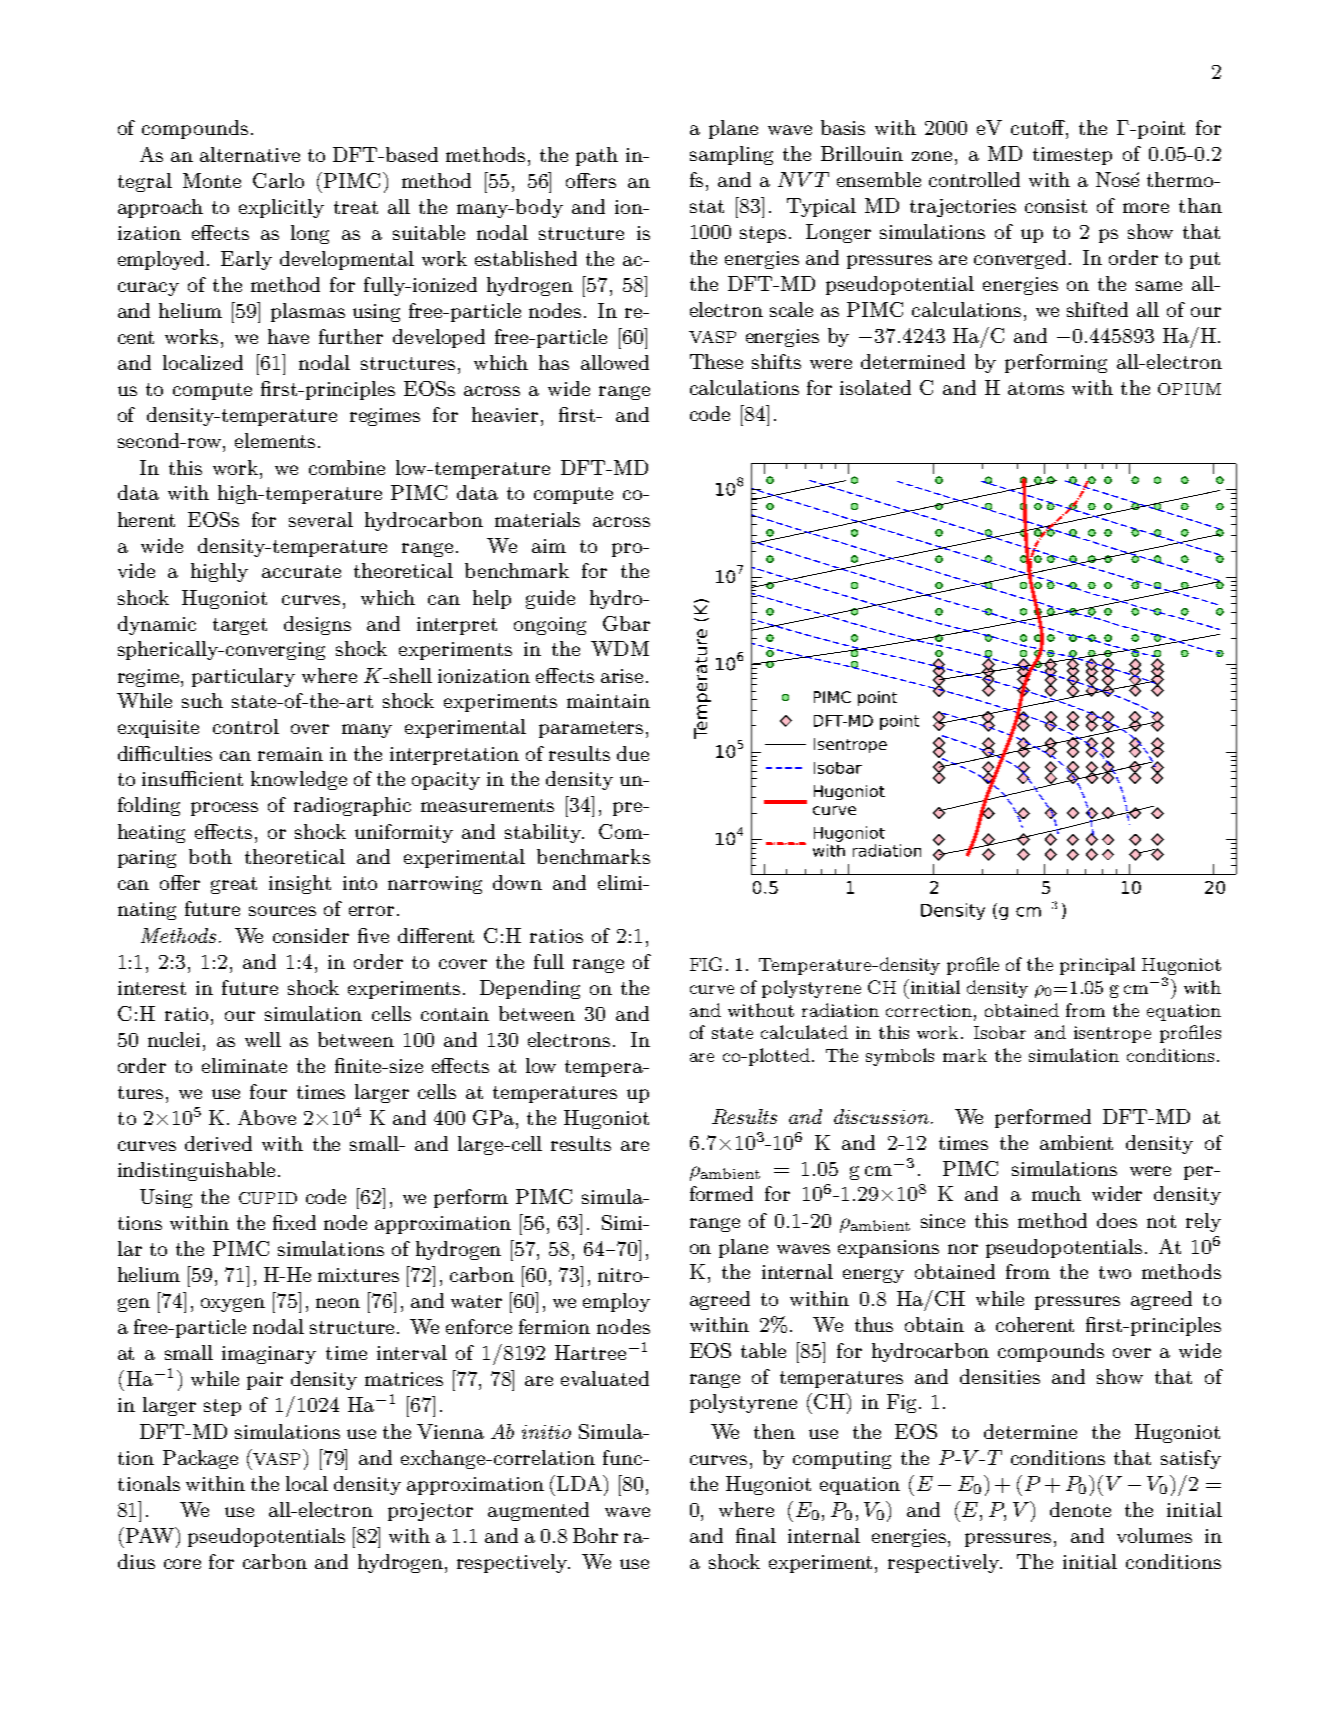 The height and width of the screenshot is (1722, 1330). Describe the element at coordinates (622, 676) in the screenshot. I see `arise` at that location.
